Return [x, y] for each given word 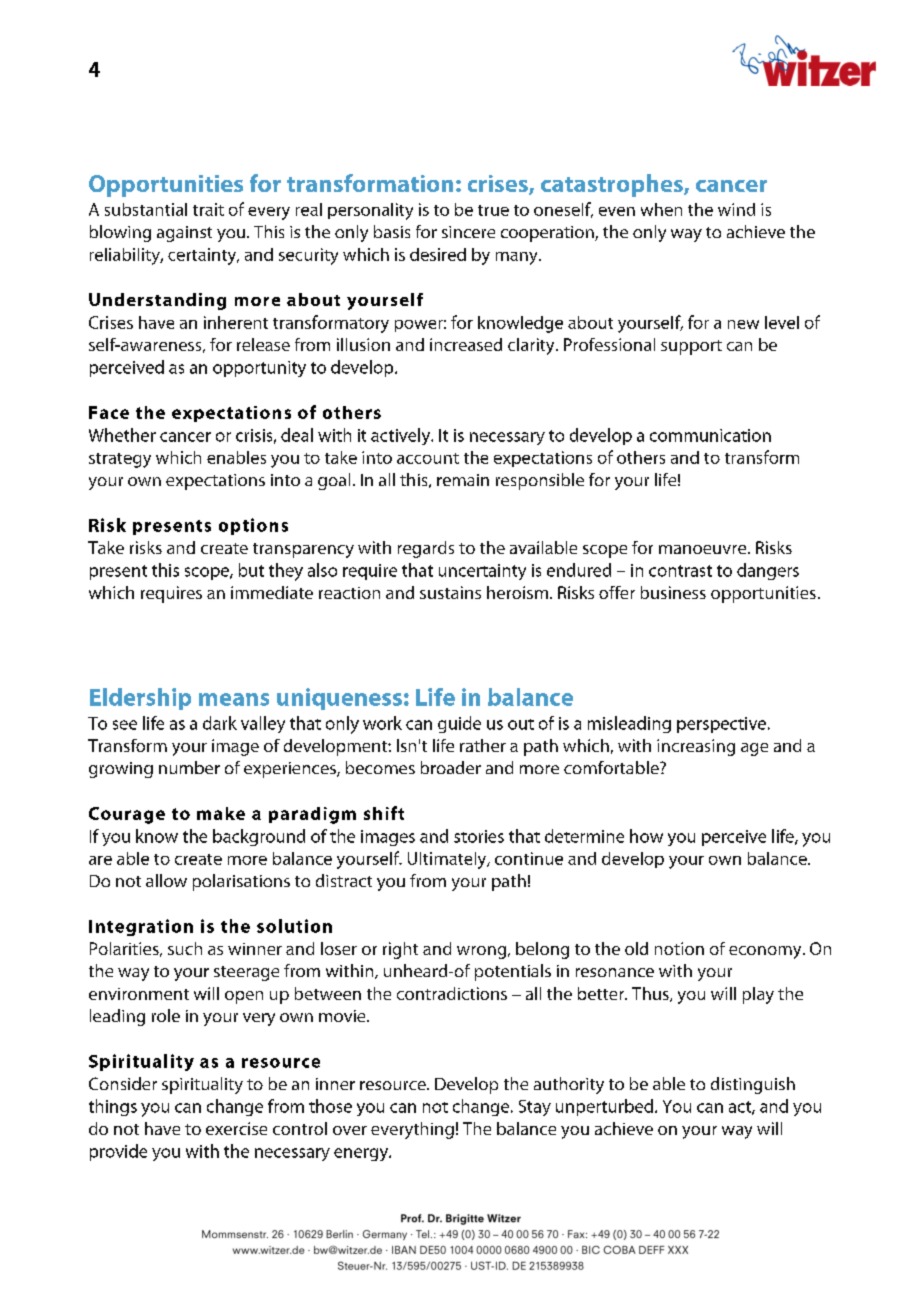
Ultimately [448, 860]
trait [208, 209]
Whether [122, 435]
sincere [468, 232]
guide [459, 724]
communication [710, 435]
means [234, 699]
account [428, 458]
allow [166, 880]
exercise [236, 1128]
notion [679, 948]
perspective [721, 725]
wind [736, 209]
